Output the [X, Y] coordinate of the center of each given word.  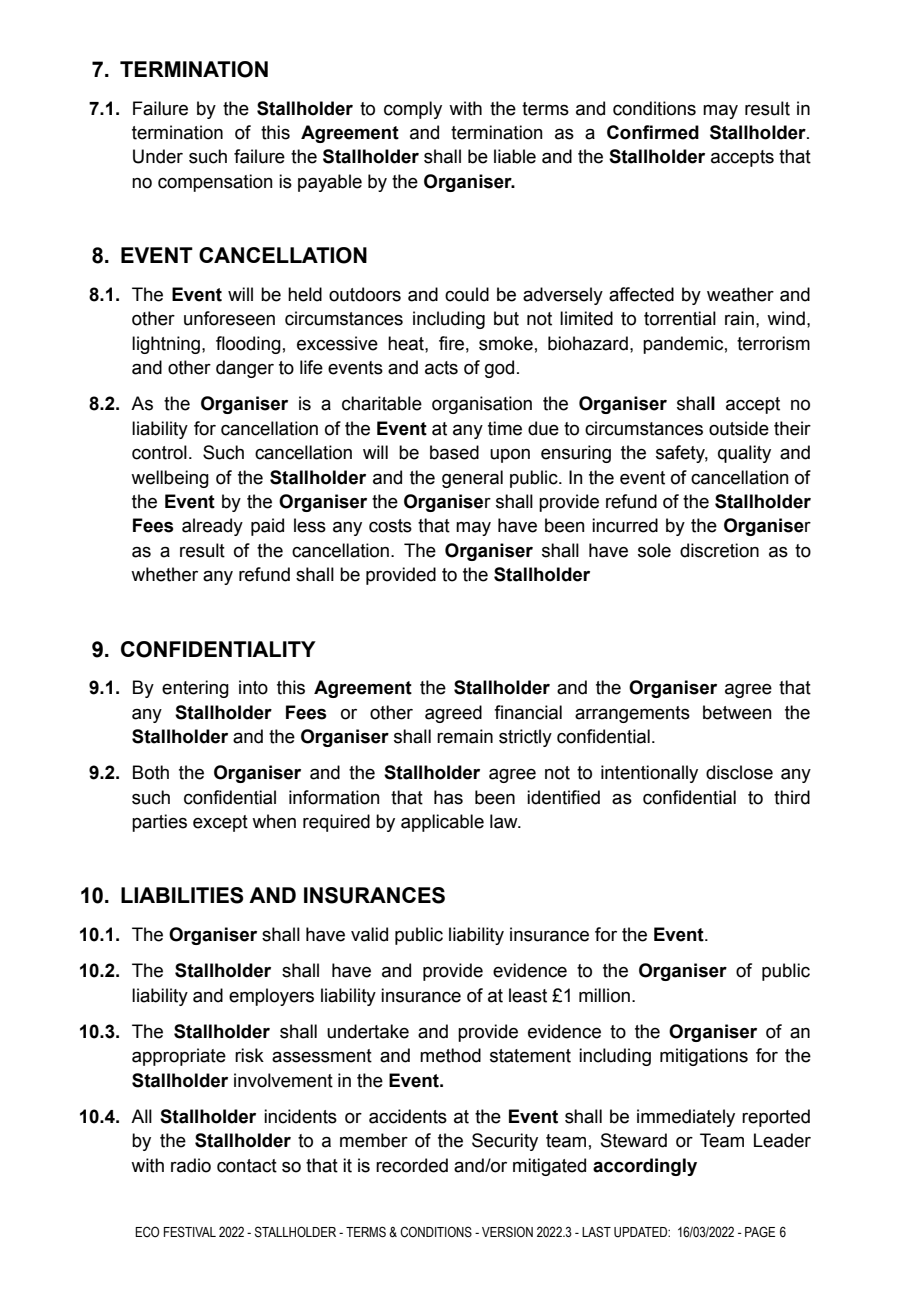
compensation [215, 183]
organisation [482, 405]
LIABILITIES [182, 895]
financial [528, 712]
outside [739, 428]
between [737, 712]
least [528, 995]
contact [247, 1166]
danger [245, 369]
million [604, 995]
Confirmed [653, 132]
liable [515, 156]
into [253, 687]
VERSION [507, 1232]
